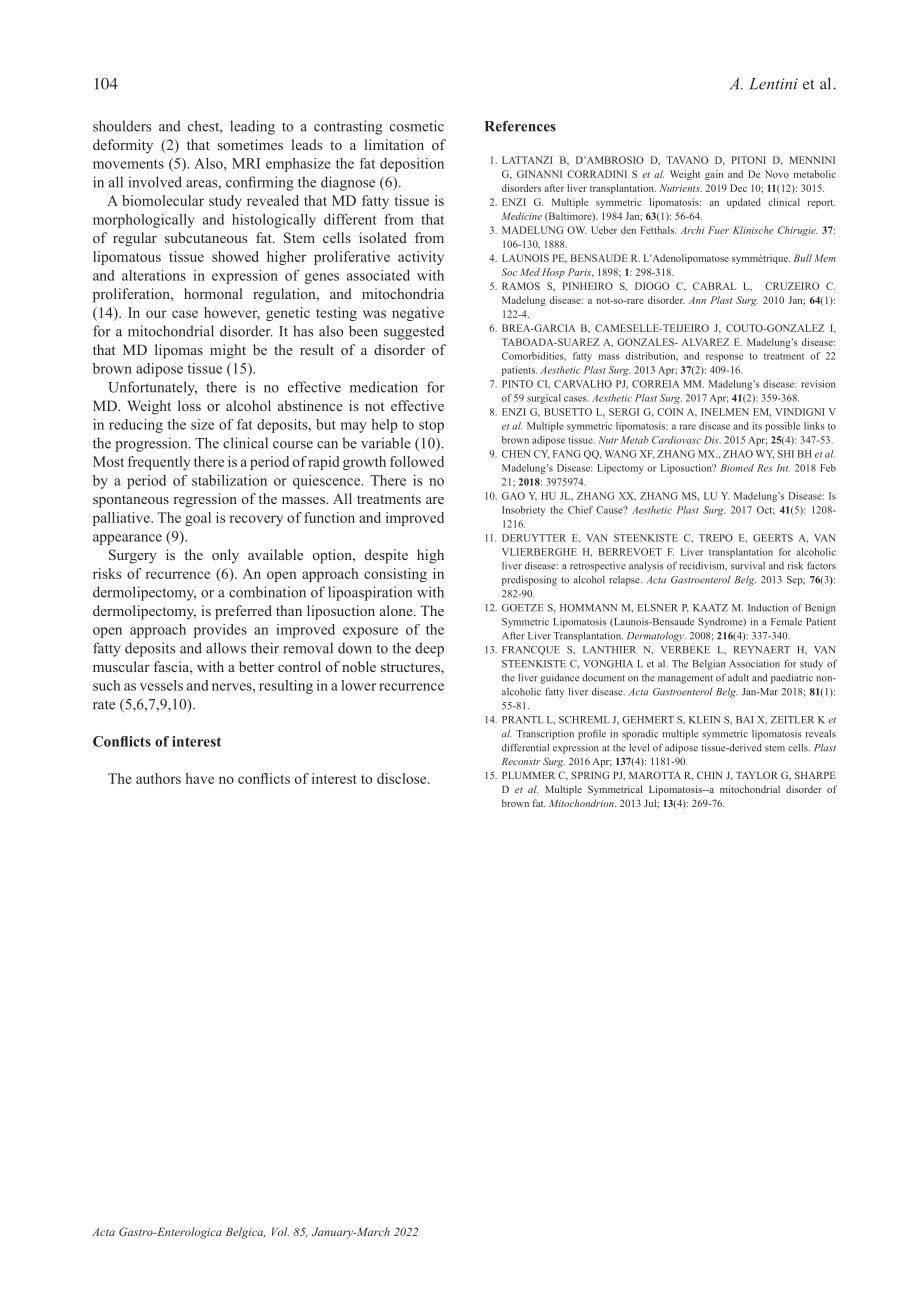  Describe the element at coordinates (200, 778) in the image. I see `have` at that location.
